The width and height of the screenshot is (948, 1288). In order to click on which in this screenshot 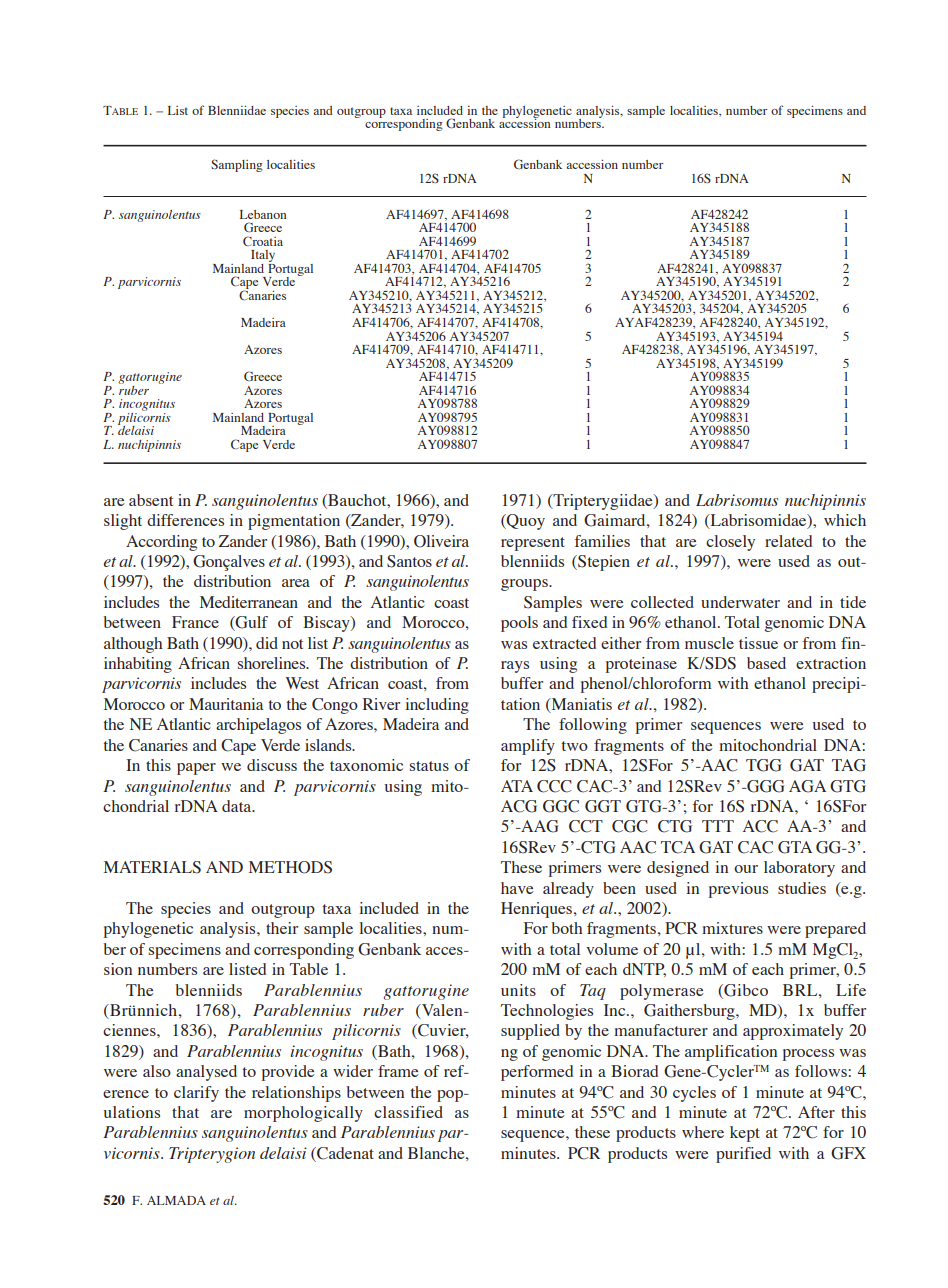, I will do `click(845, 520)`.
